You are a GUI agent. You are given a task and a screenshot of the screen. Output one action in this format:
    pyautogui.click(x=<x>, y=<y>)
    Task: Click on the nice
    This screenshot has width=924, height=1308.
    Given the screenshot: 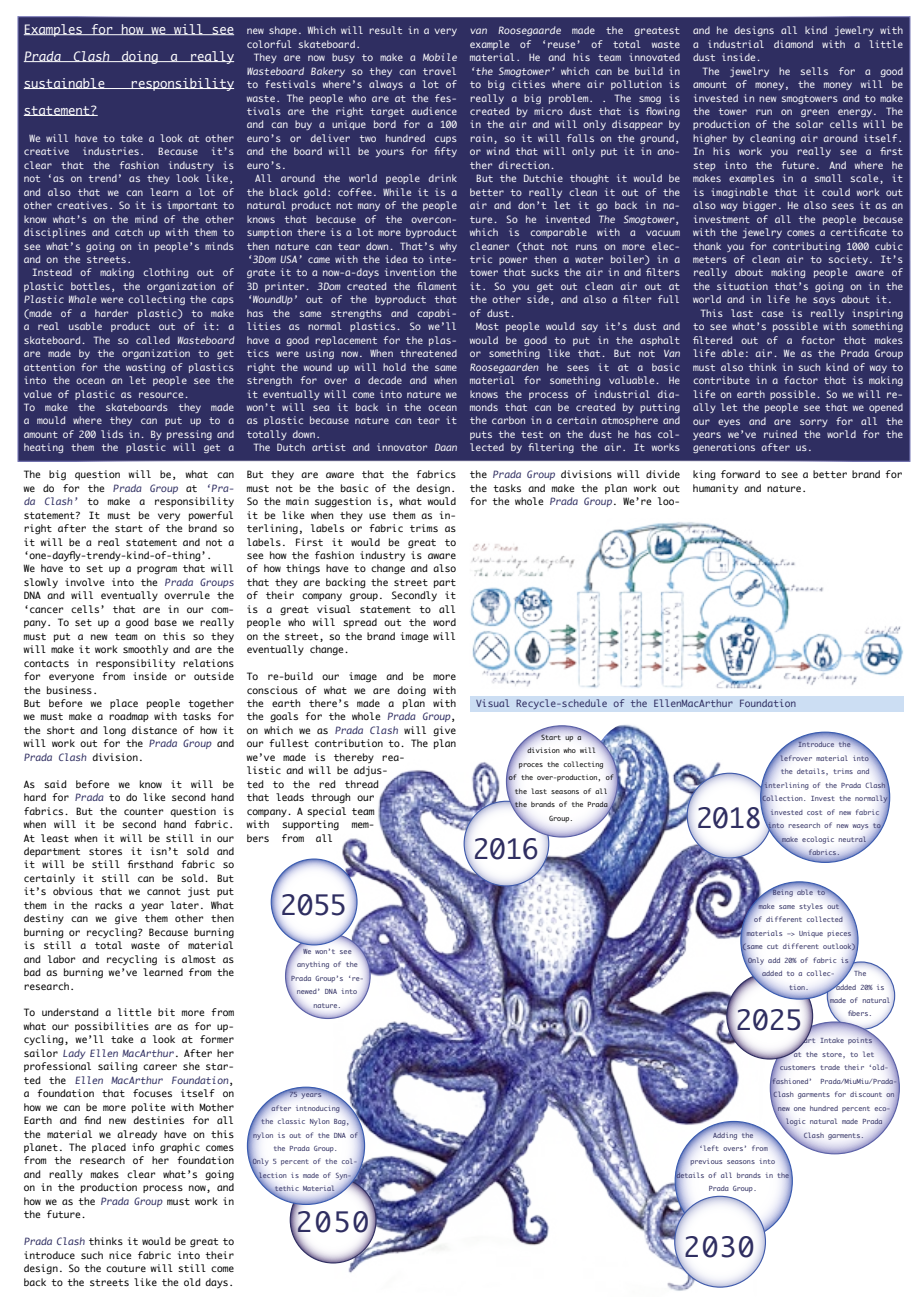 What is the action you would take?
    pyautogui.click(x=120, y=1255)
